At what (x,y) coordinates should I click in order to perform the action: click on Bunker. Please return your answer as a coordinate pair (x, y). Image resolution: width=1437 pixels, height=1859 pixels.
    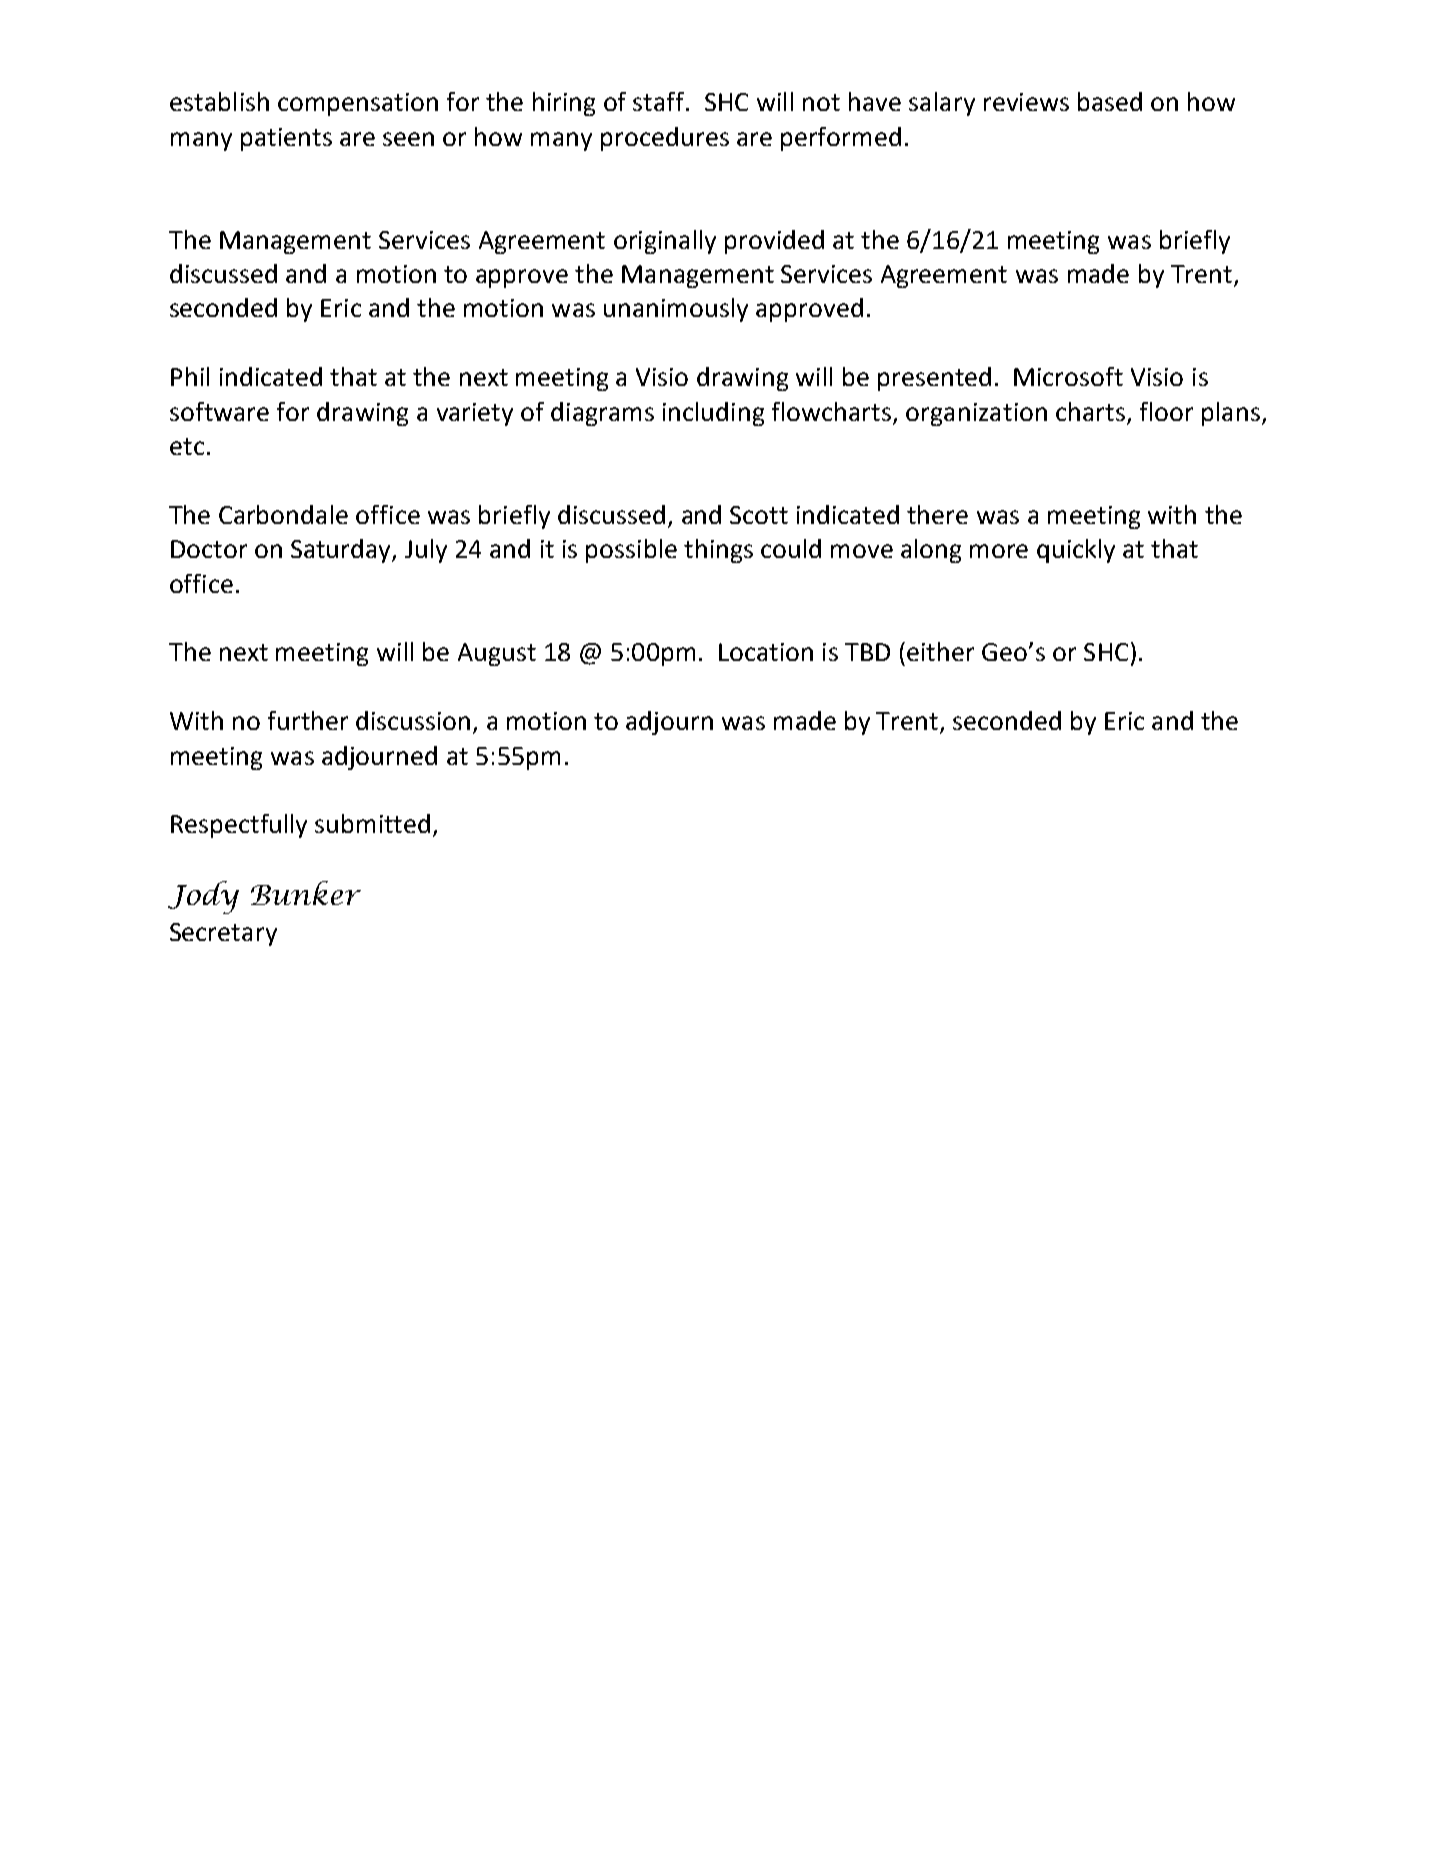
    Looking at the image, I should click on (306, 893).
